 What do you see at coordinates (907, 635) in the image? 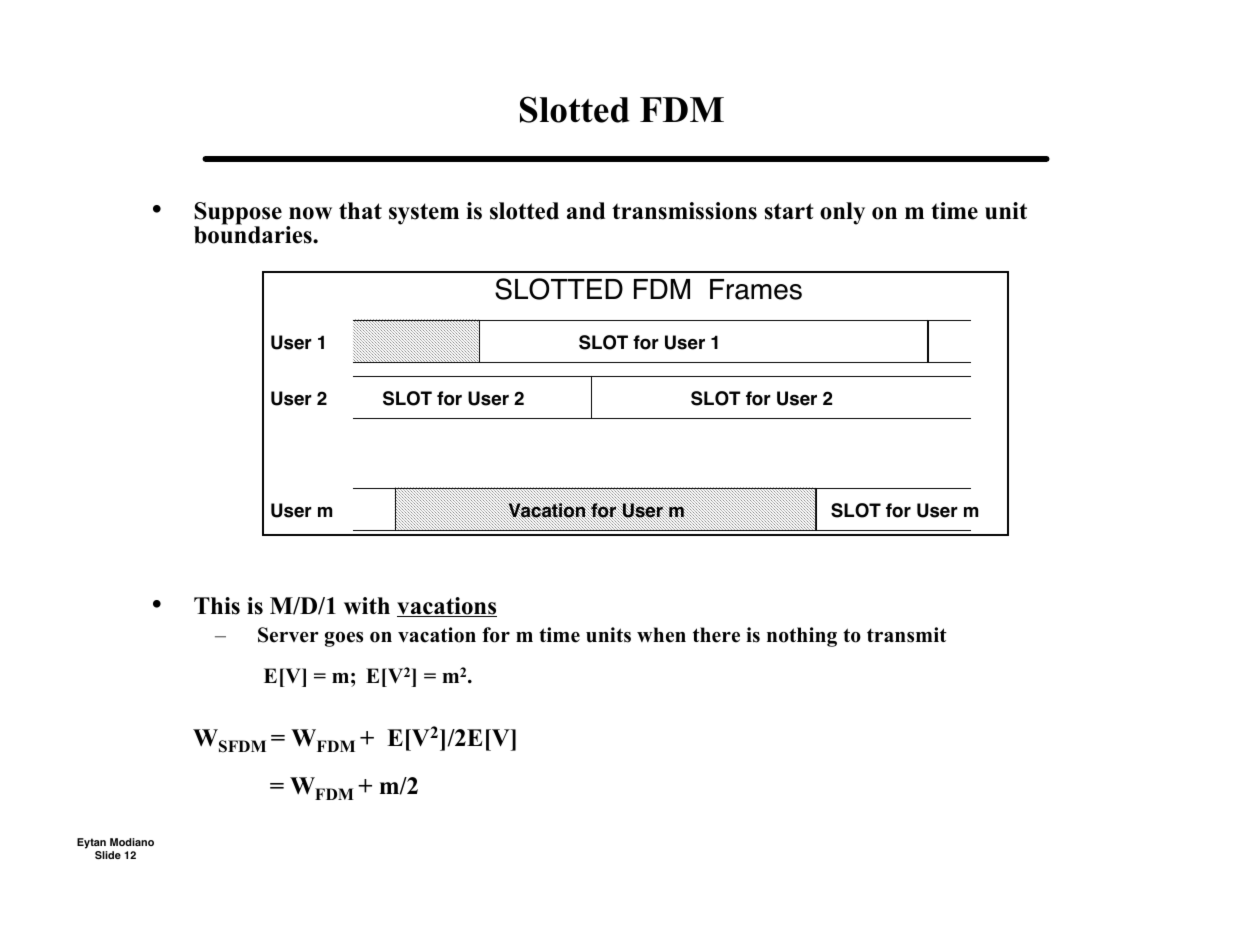
I see `transmit` at bounding box center [907, 635].
